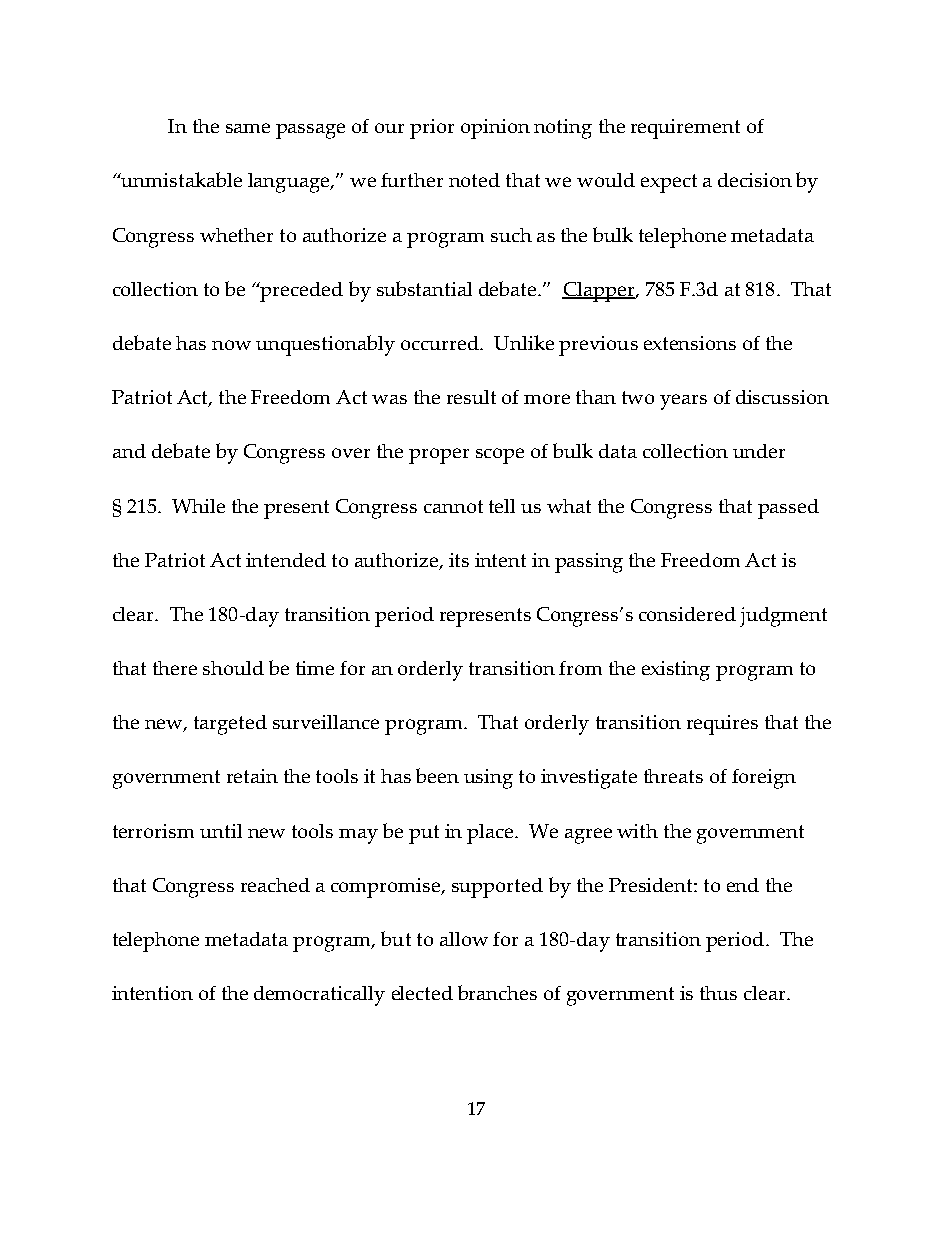 This page has width=952, height=1233. What do you see at coordinates (230, 725) in the page?
I see `targeted` at bounding box center [230, 725].
